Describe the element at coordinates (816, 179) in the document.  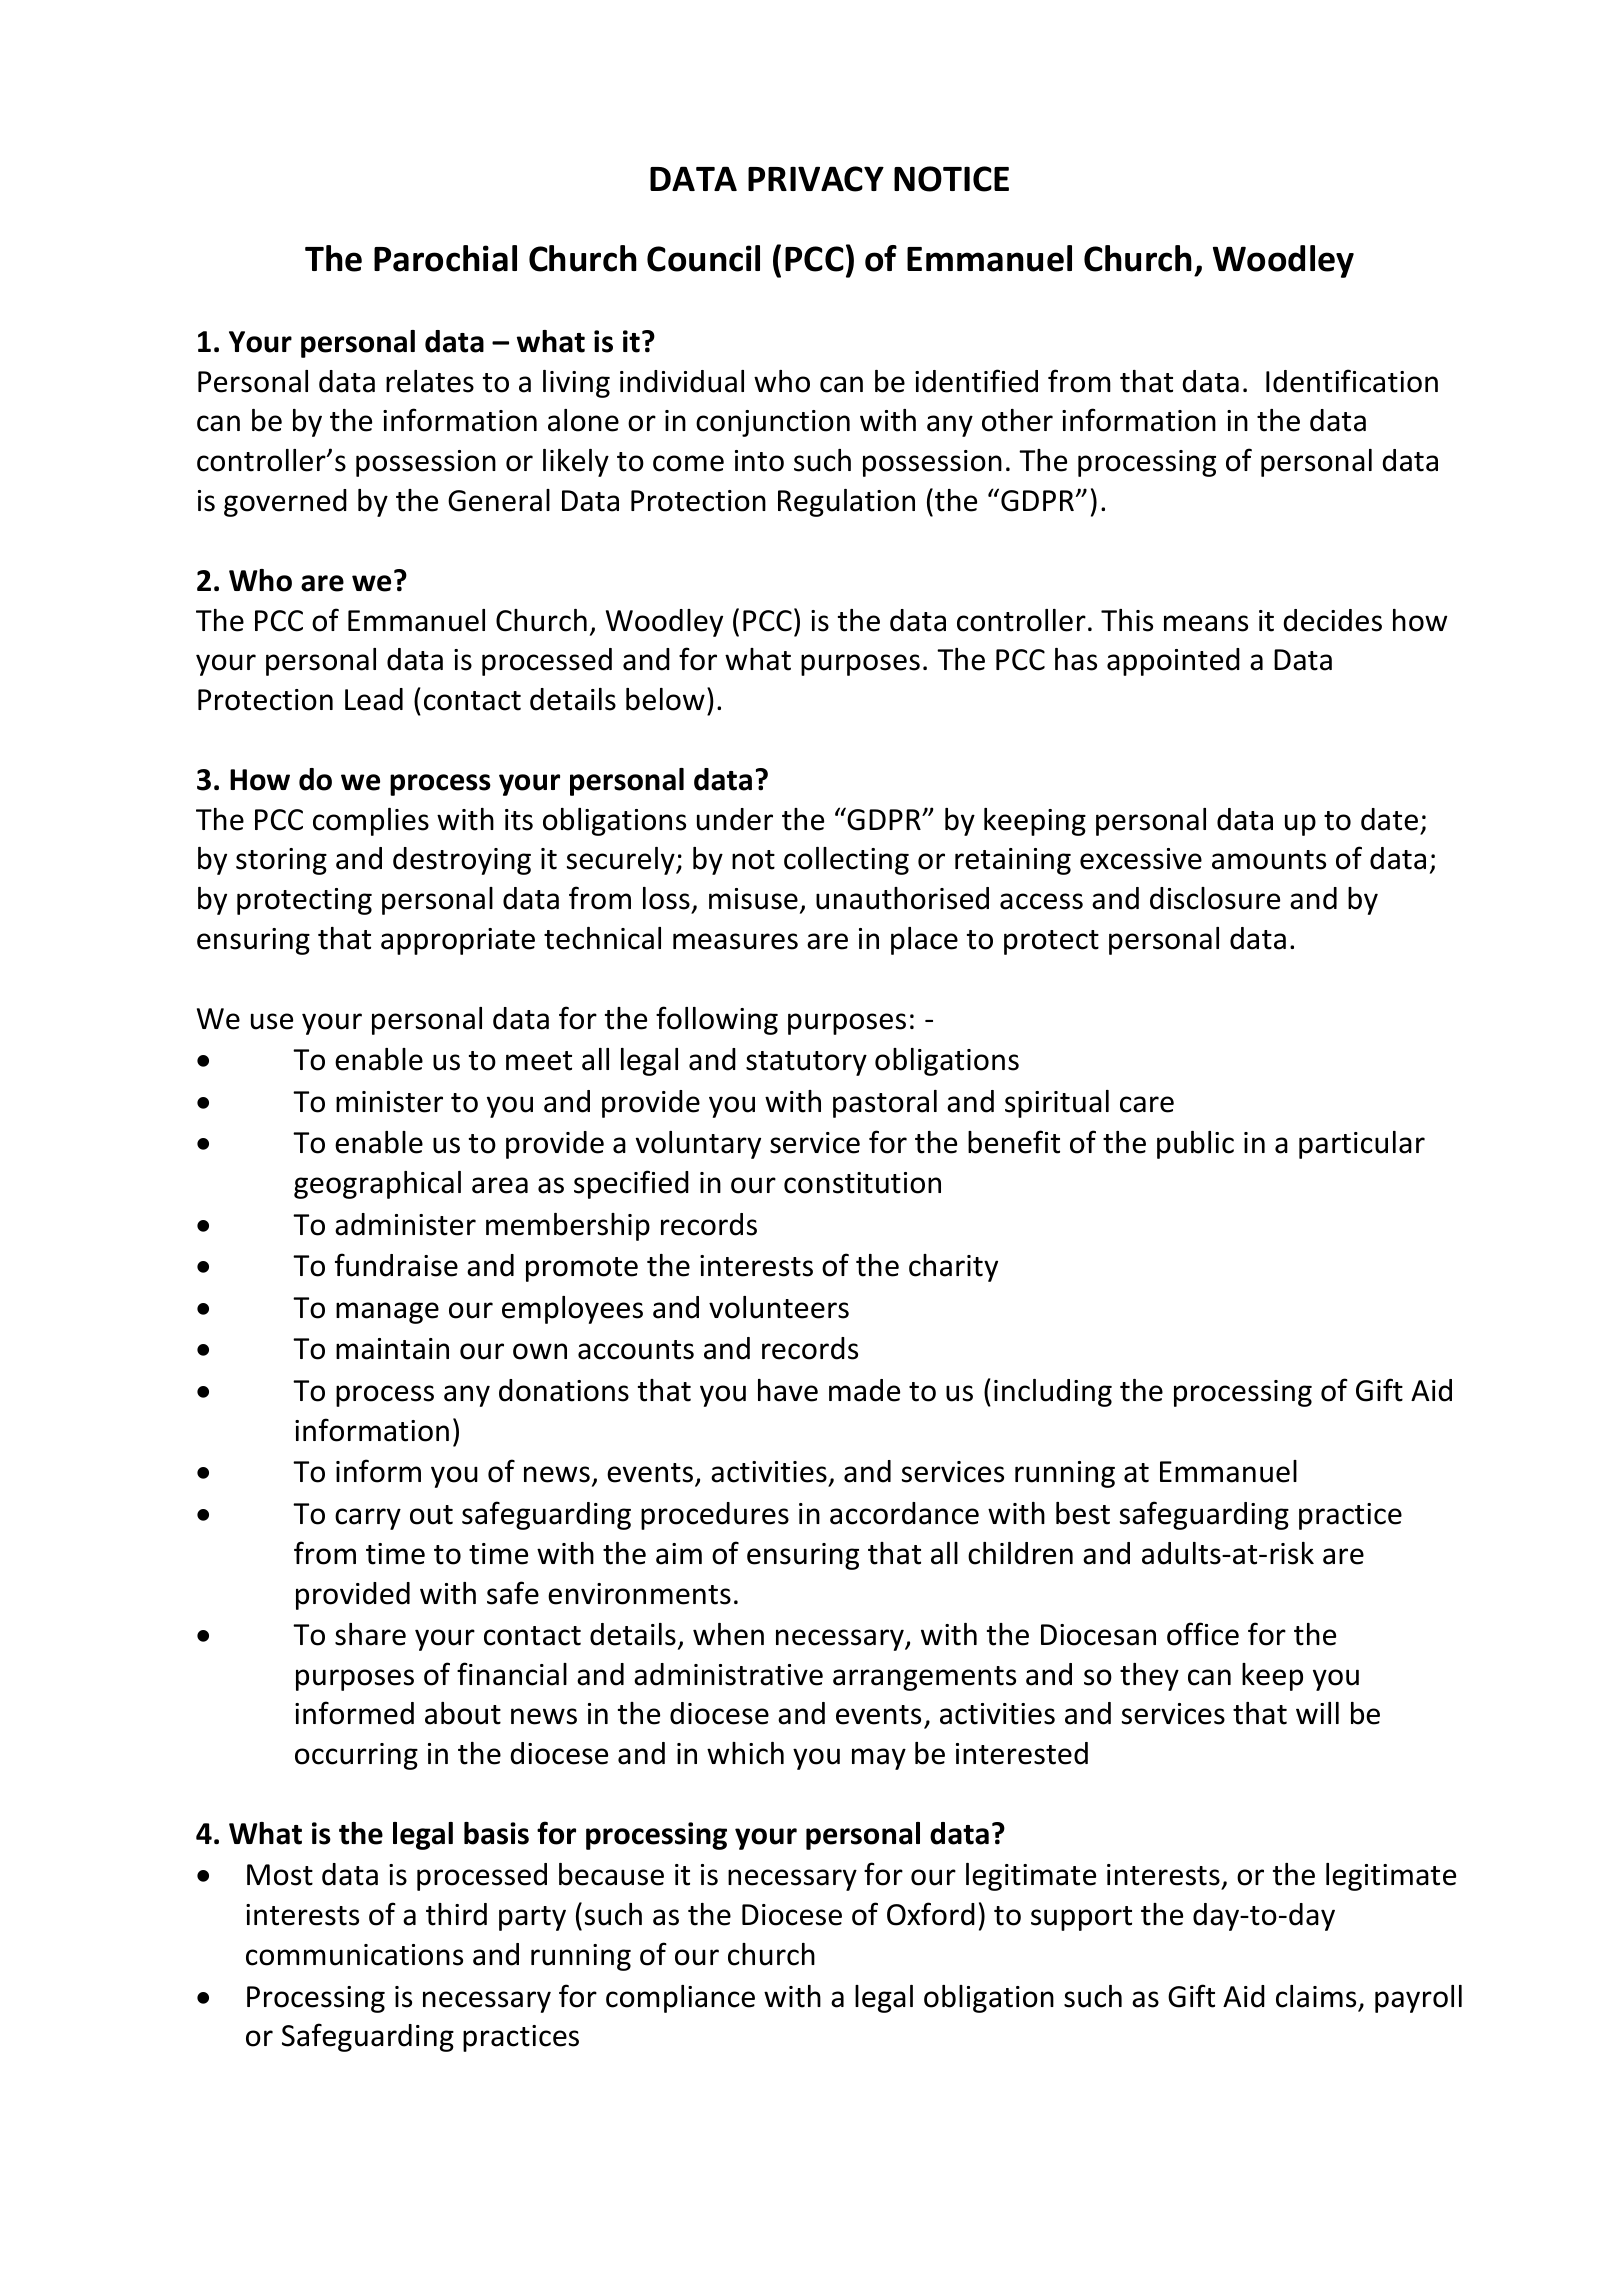
I see `PRIVACY` at that location.
